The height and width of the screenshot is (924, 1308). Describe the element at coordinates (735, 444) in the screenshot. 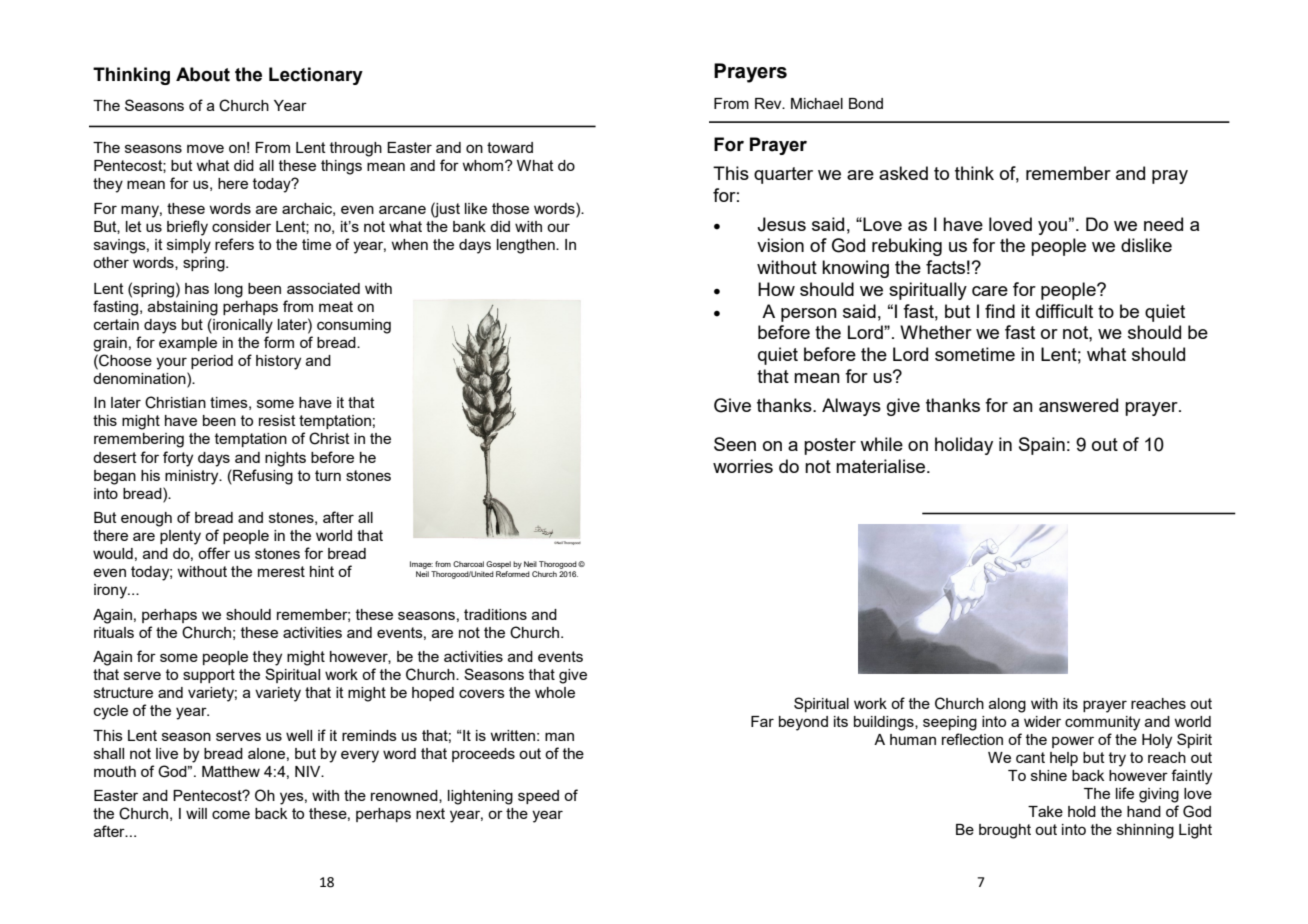

I see `Seen` at that location.
